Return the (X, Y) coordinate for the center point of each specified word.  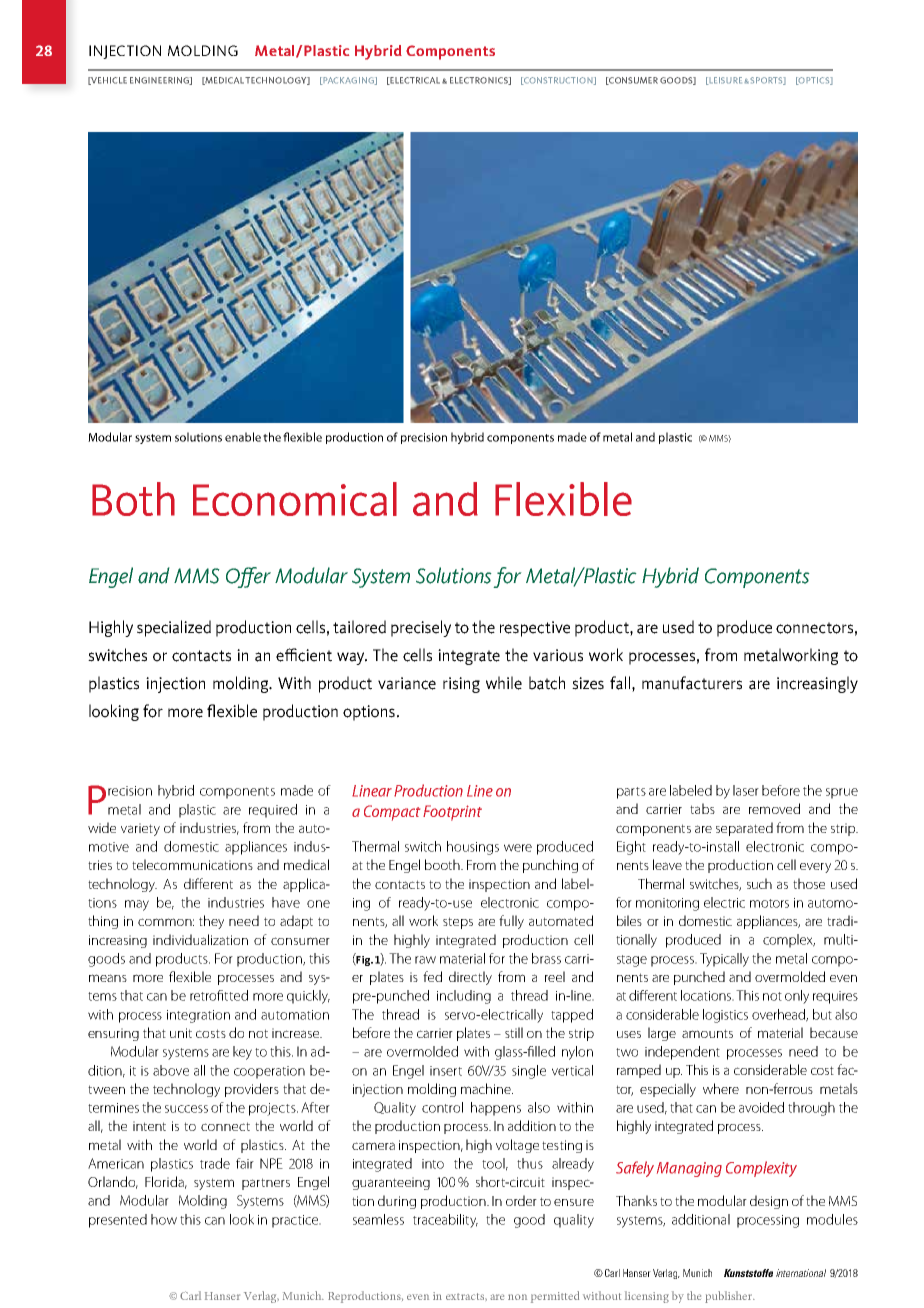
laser (746, 790)
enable (243, 437)
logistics (725, 1016)
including (464, 997)
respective (535, 629)
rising (461, 685)
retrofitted (219, 995)
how (164, 1219)
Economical (295, 499)
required (273, 811)
